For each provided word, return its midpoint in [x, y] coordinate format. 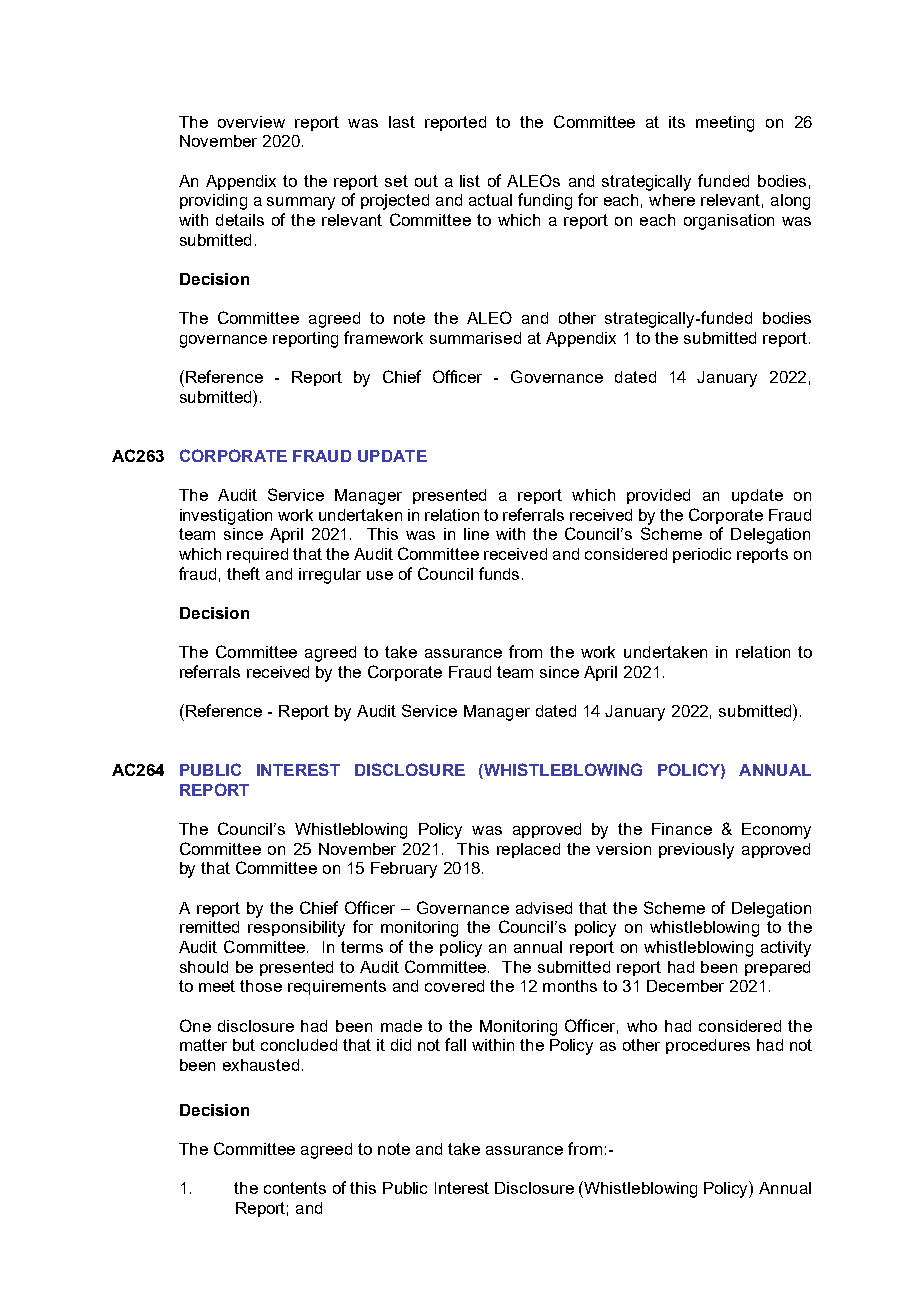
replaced [528, 850]
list [470, 181]
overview [251, 122]
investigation [226, 517]
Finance [682, 829]
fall [455, 1044]
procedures [708, 1046]
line [476, 534]
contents [295, 1188]
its [677, 122]
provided [658, 496]
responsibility [296, 929]
